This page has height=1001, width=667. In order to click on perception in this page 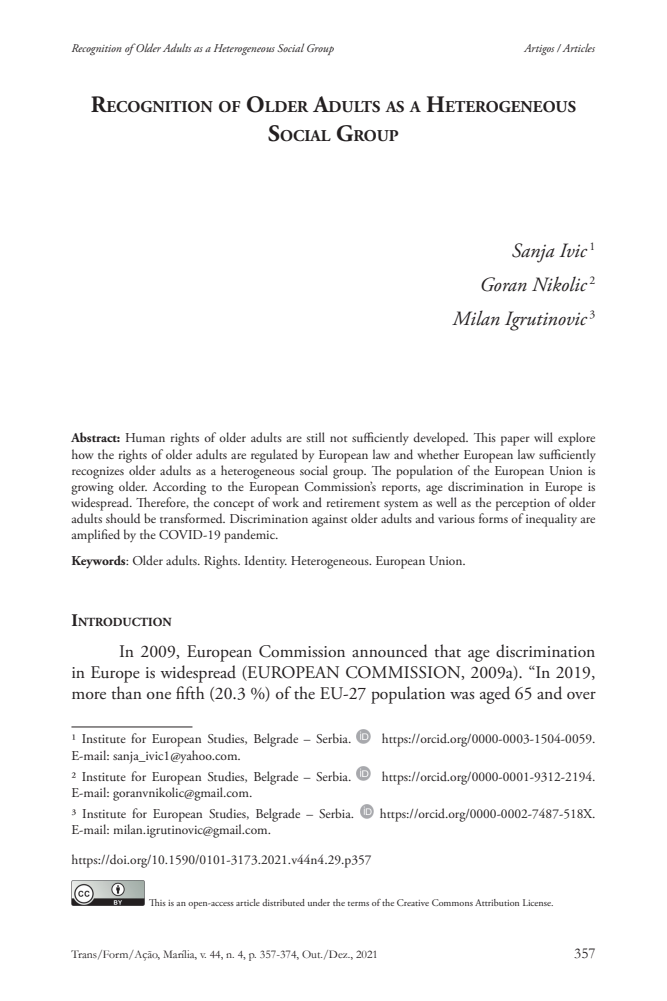, I will do `click(523, 505)`.
